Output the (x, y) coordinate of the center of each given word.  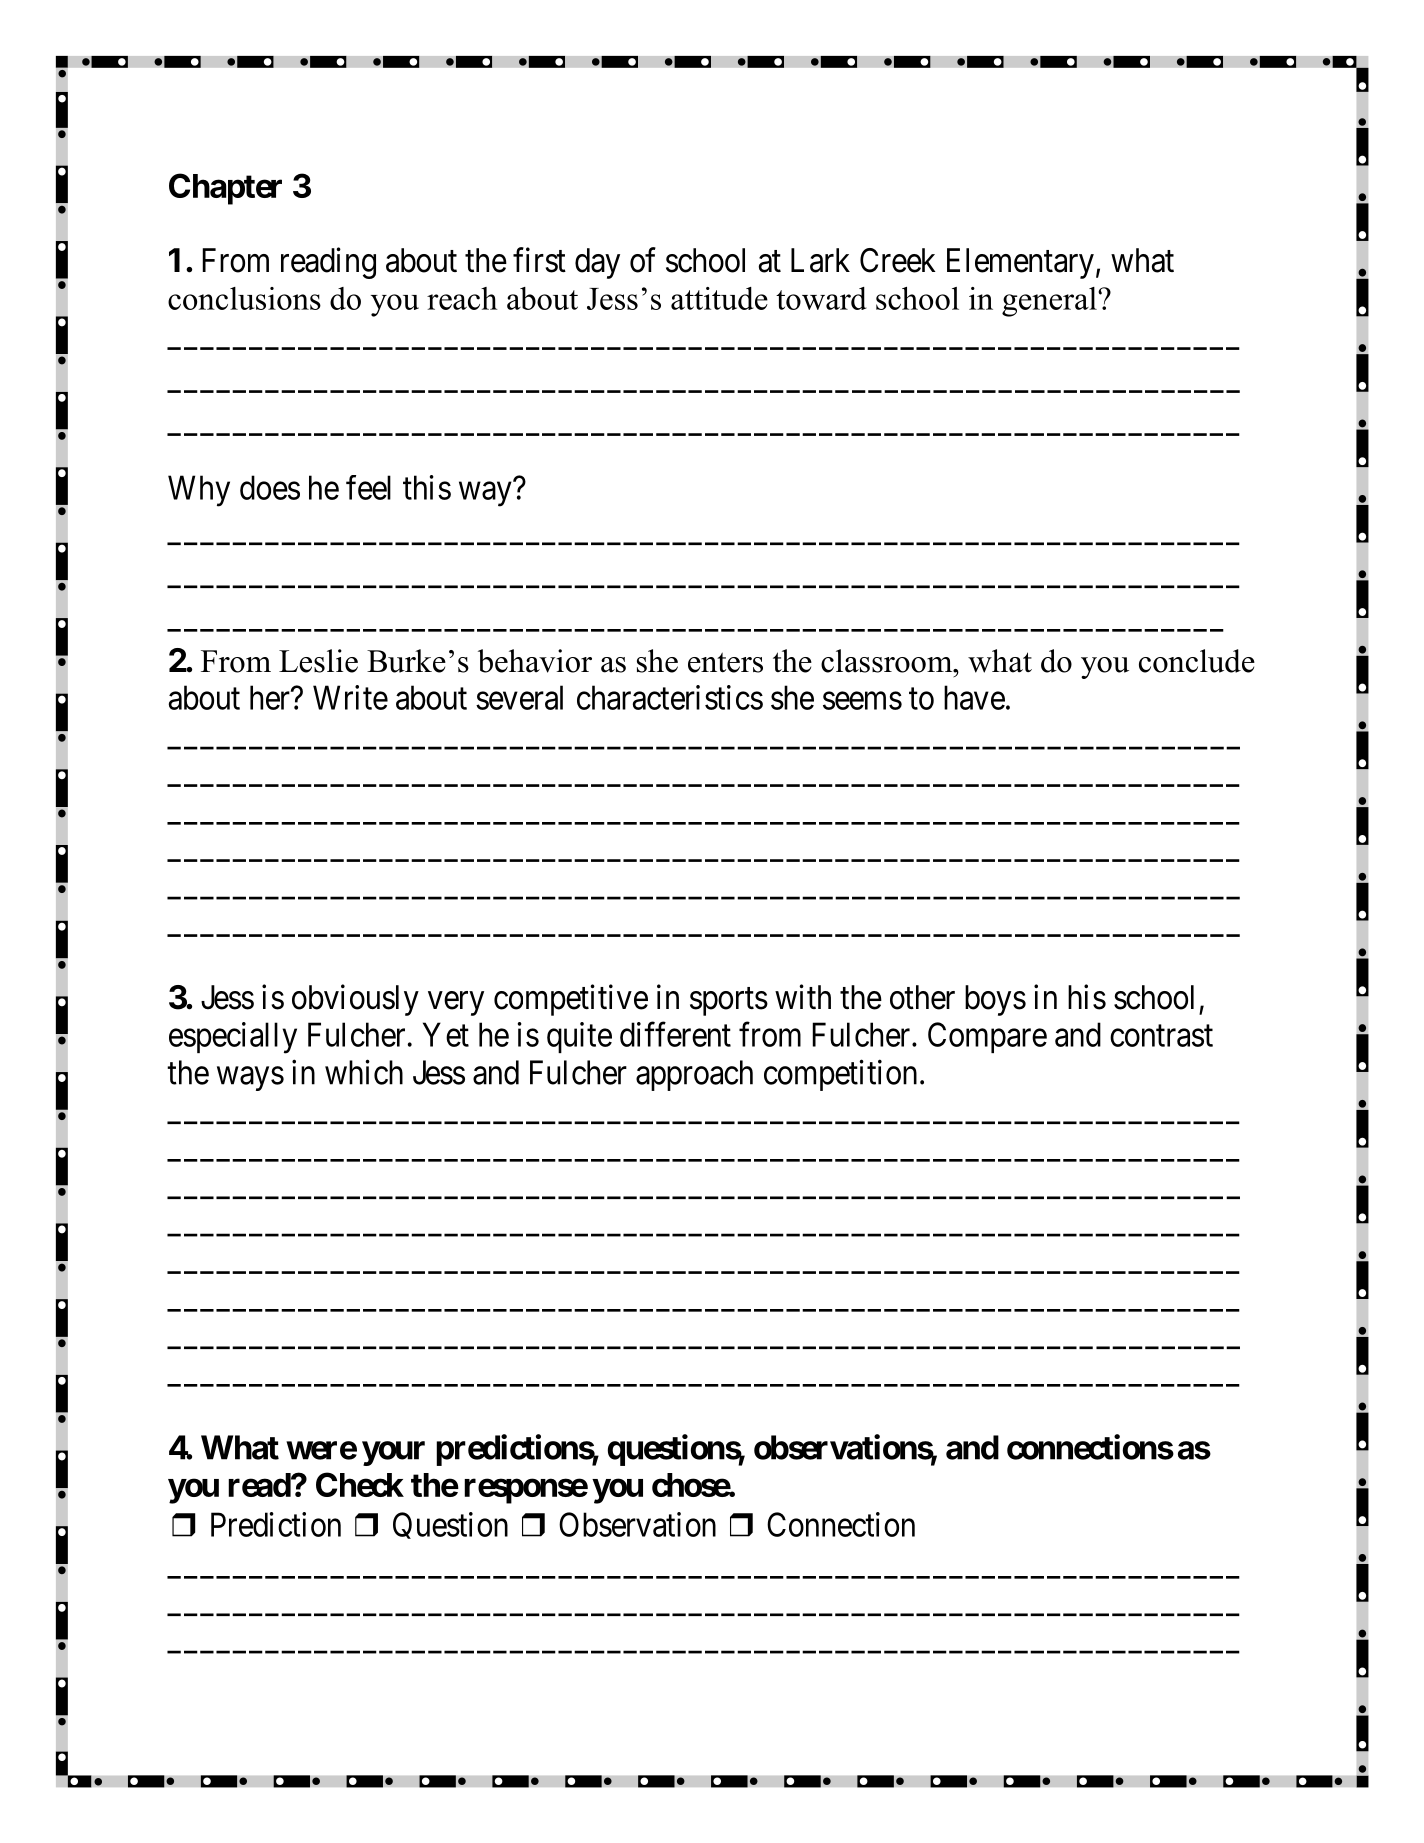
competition (840, 1075)
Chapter (225, 189)
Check (360, 1484)
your (393, 1453)
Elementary (1020, 263)
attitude (719, 298)
